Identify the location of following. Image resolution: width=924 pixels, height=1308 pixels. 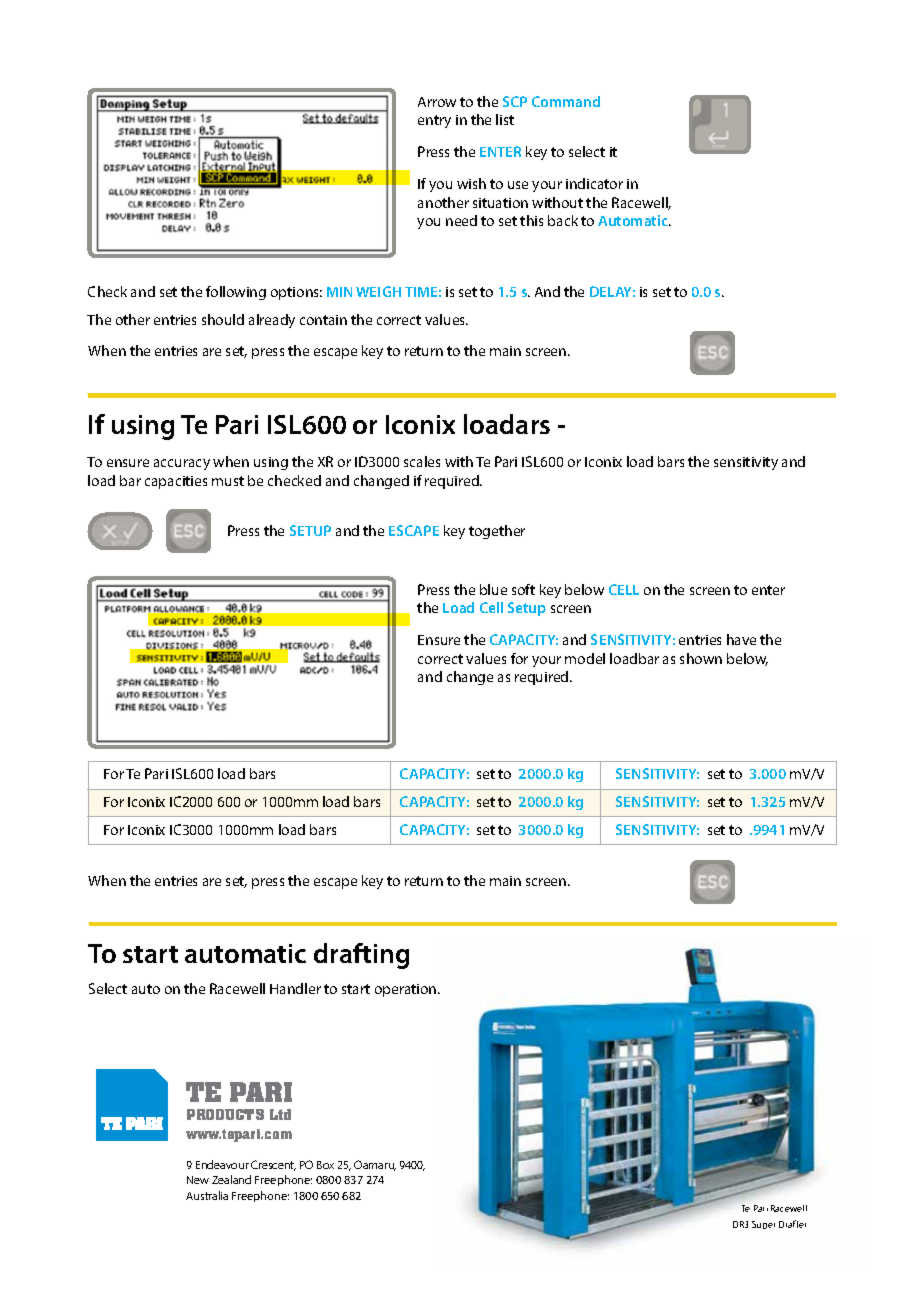
(236, 293).
